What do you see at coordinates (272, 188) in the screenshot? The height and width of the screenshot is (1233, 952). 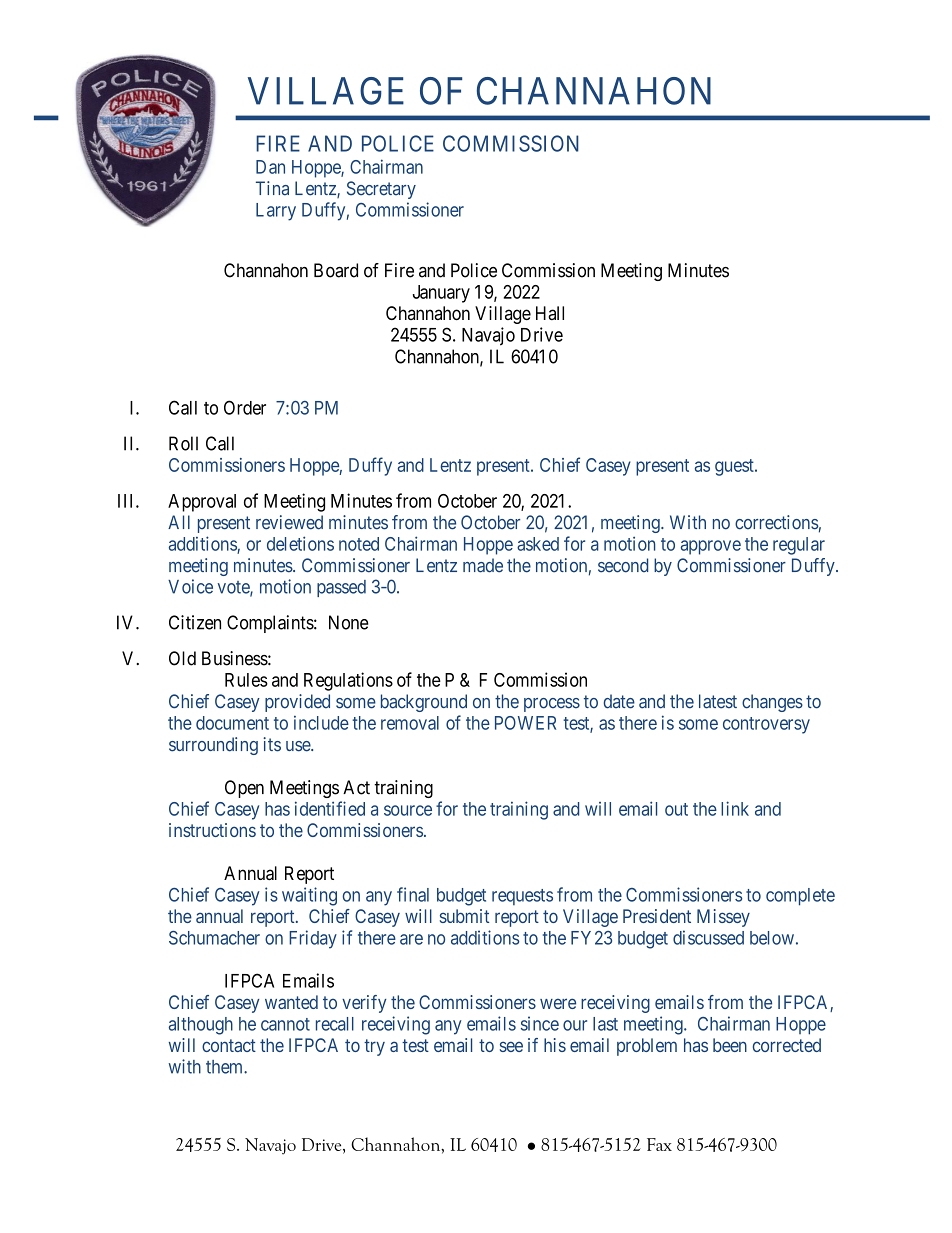 I see `Tina` at bounding box center [272, 188].
